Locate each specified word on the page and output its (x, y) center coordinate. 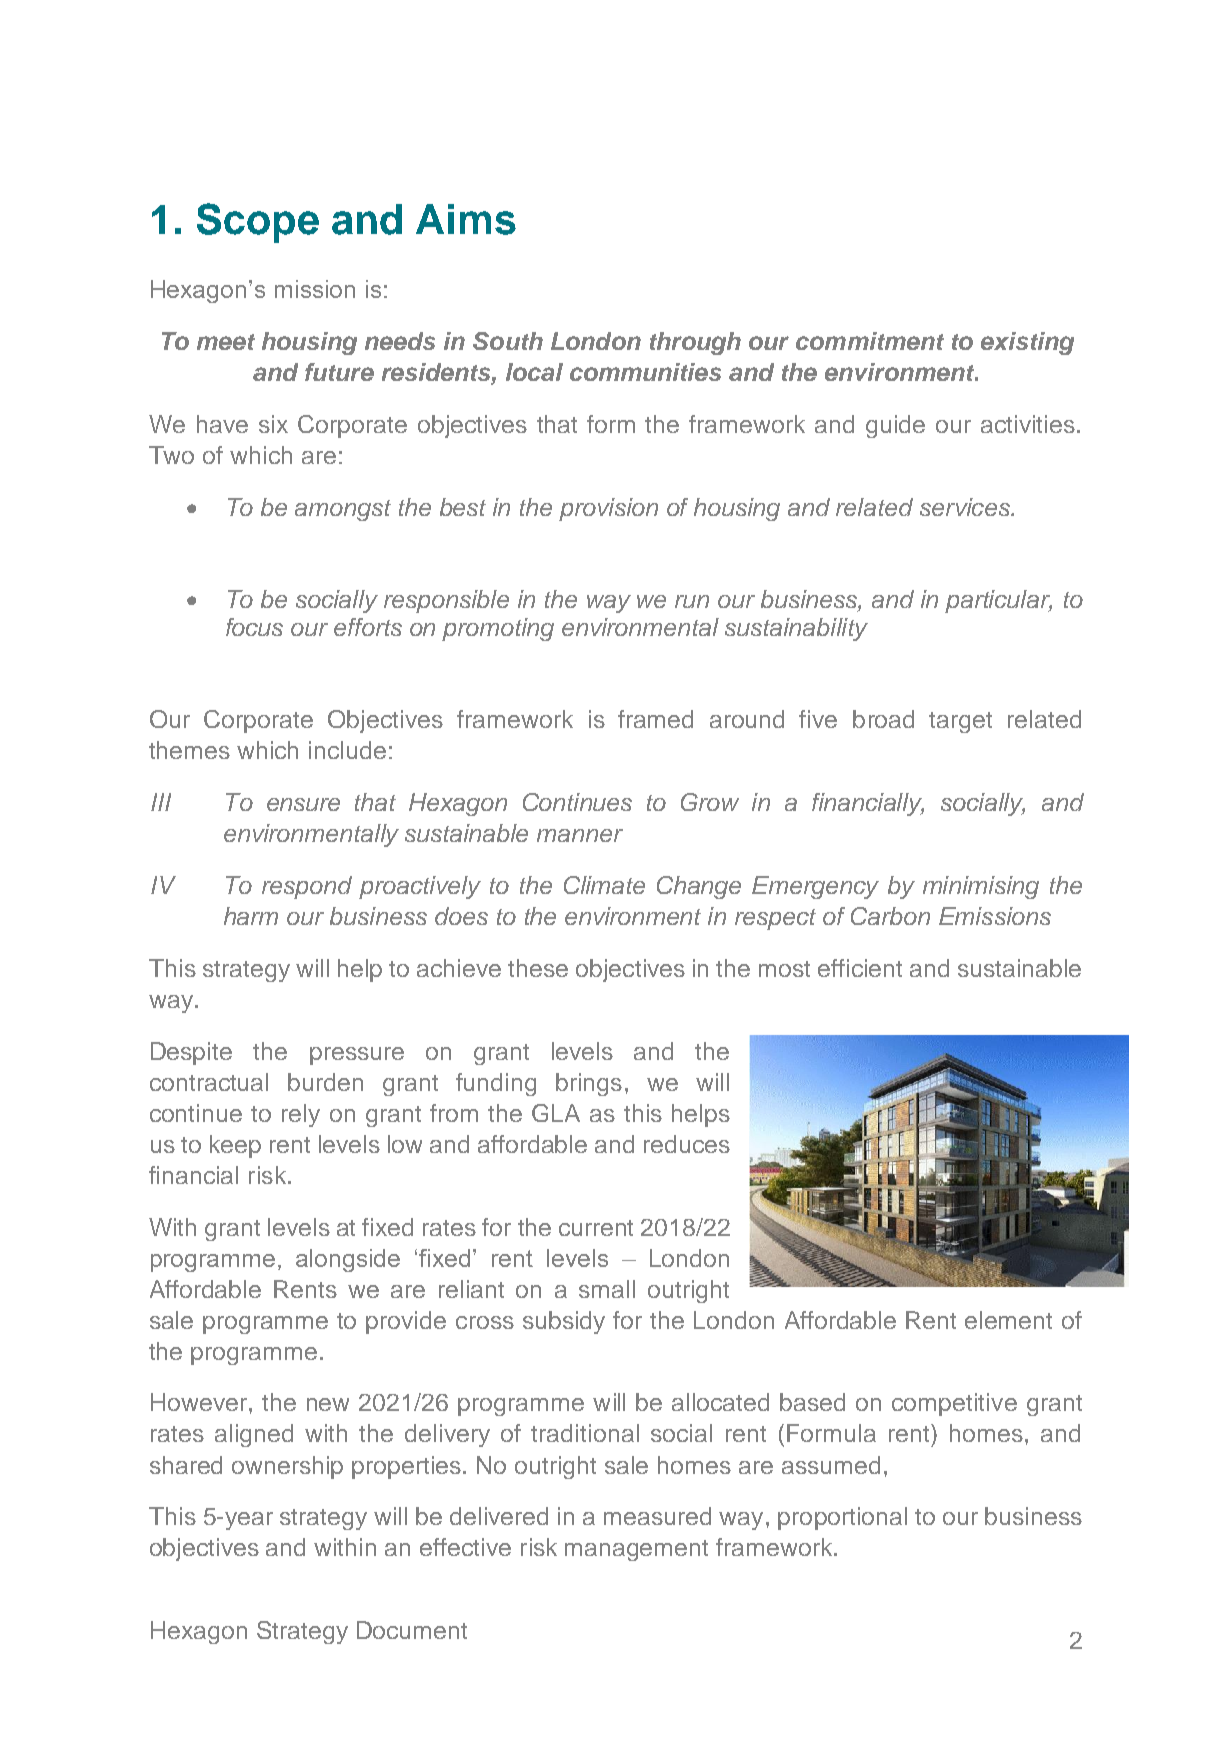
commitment (870, 341)
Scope (258, 223)
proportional (842, 1518)
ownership (287, 1467)
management (636, 1550)
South (508, 341)
